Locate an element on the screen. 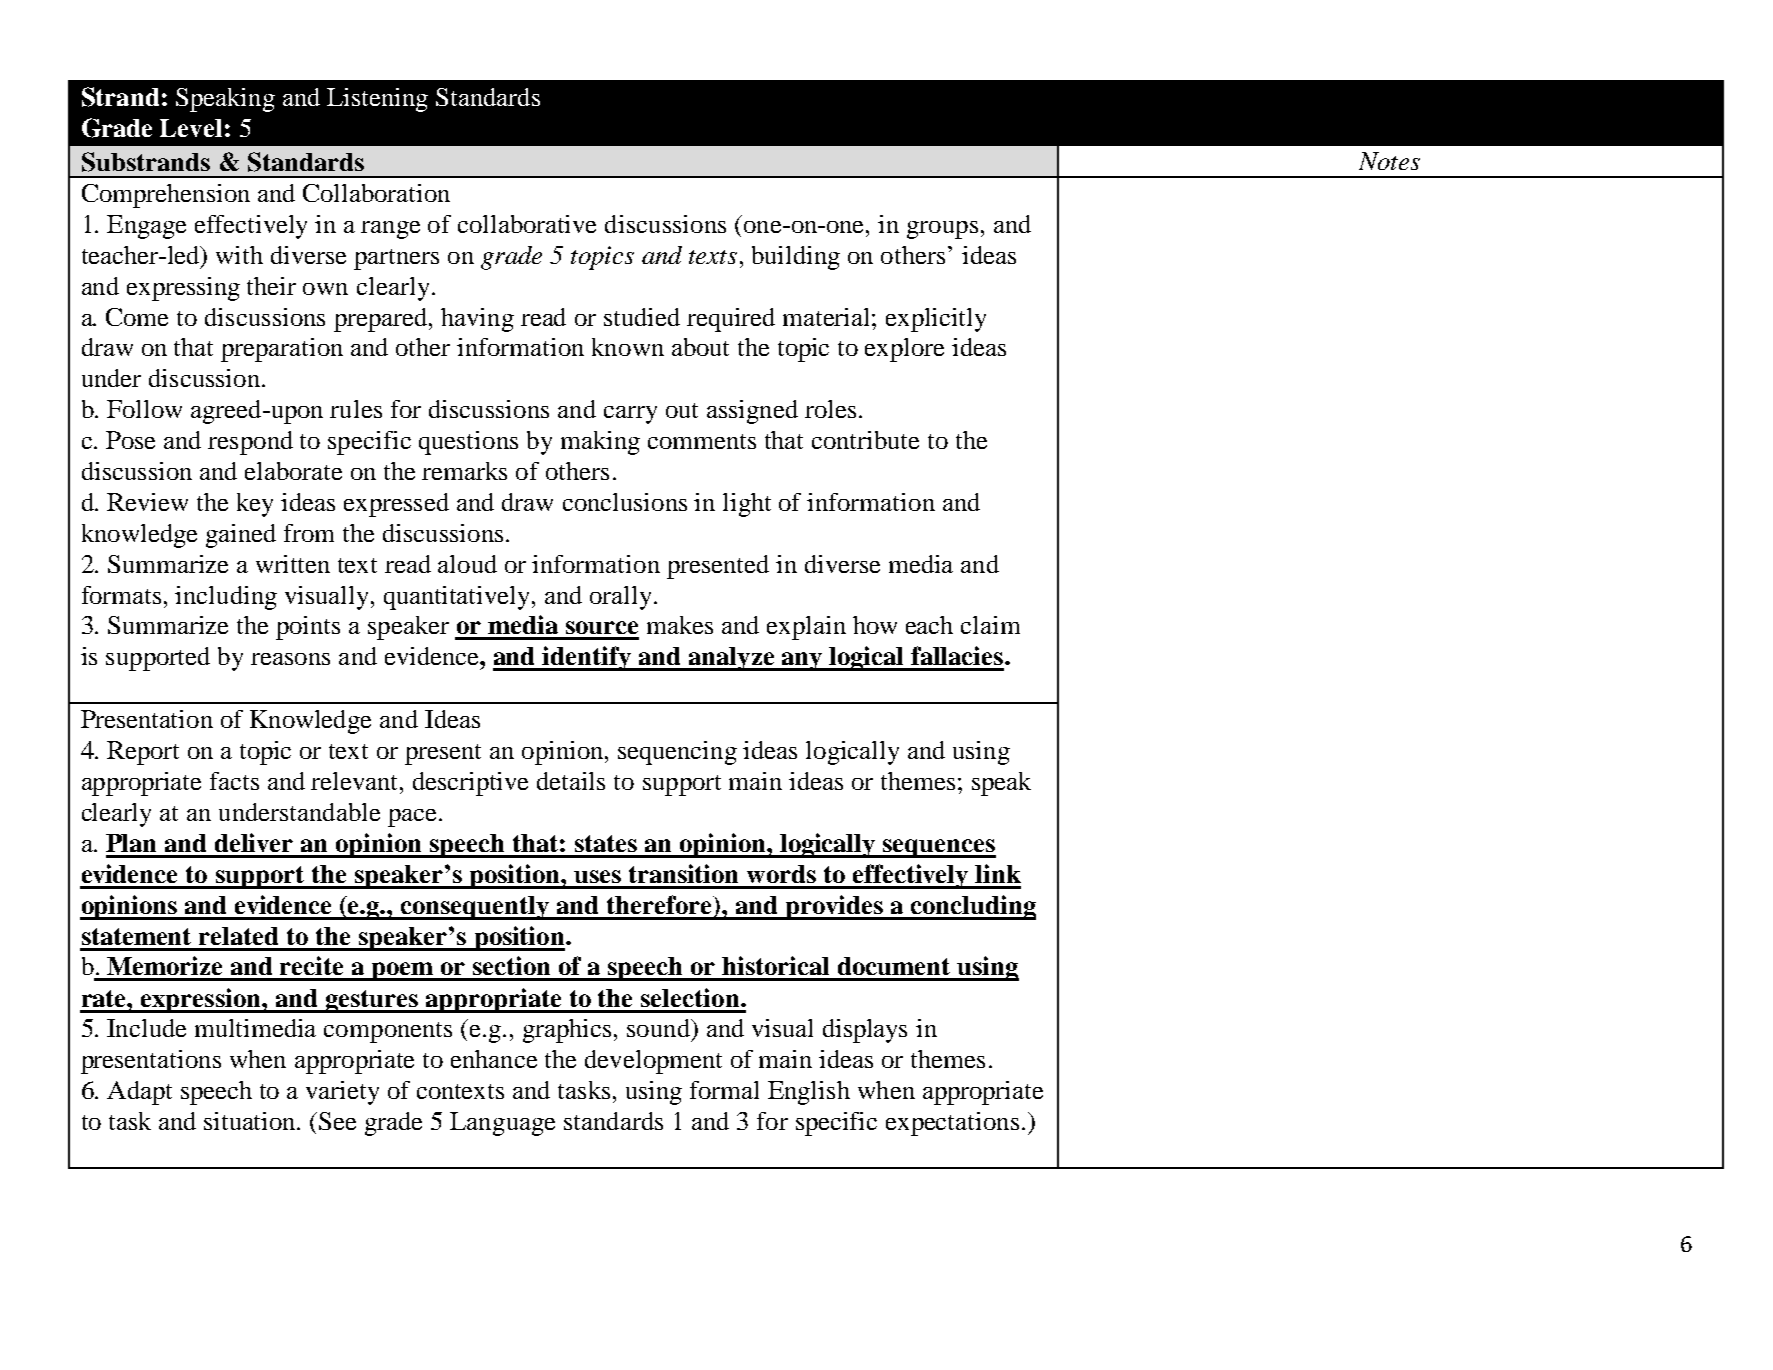 Image resolution: width=1773 pixels, height=1370 pixels. explain is located at coordinates (806, 628).
